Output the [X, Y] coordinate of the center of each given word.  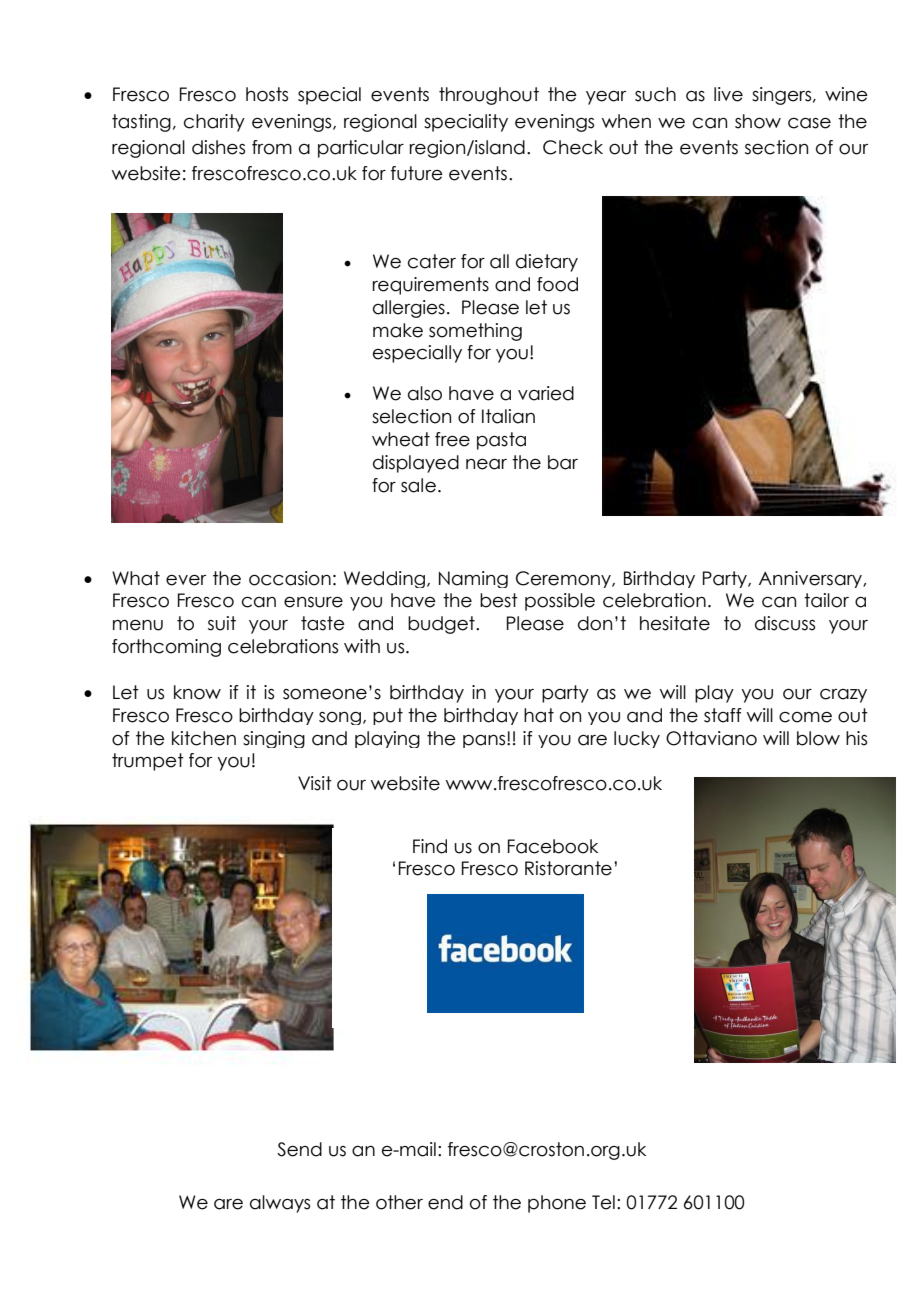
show [758, 121]
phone [557, 1204]
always [280, 1204]
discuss [785, 623]
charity [214, 123]
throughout [489, 96]
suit [222, 623]
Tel [603, 1202]
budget [442, 625]
